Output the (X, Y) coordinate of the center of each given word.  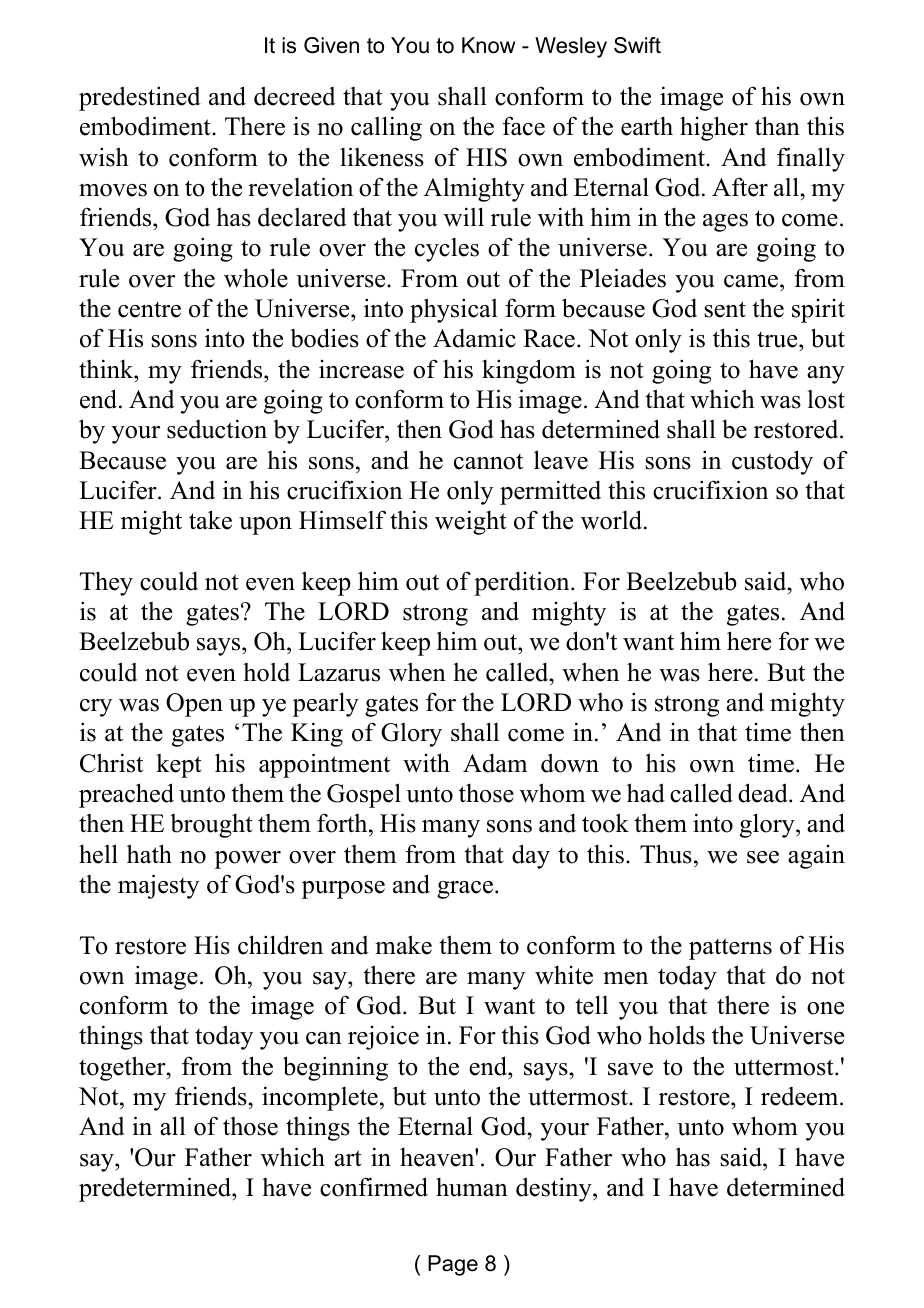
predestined (140, 98)
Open (194, 705)
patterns (730, 949)
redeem (801, 1096)
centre (149, 309)
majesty (158, 886)
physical (454, 310)
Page (453, 1265)
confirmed (374, 1187)
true (778, 341)
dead (764, 793)
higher (714, 128)
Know (488, 45)
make (403, 945)
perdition (523, 583)
